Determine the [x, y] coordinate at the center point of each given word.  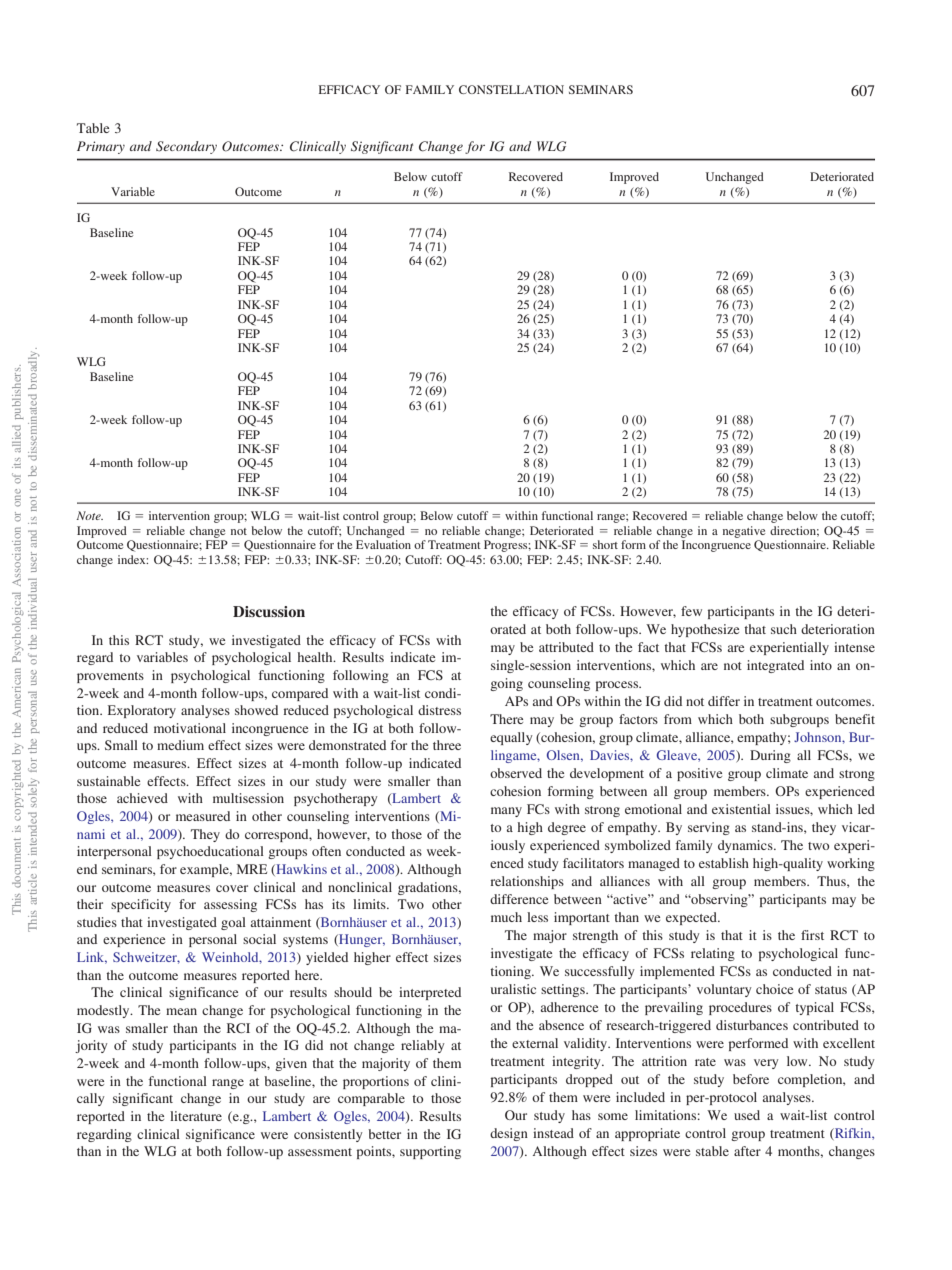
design [509, 1134]
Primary [101, 147]
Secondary [186, 147]
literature [196, 1116]
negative [744, 532]
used [747, 1115]
